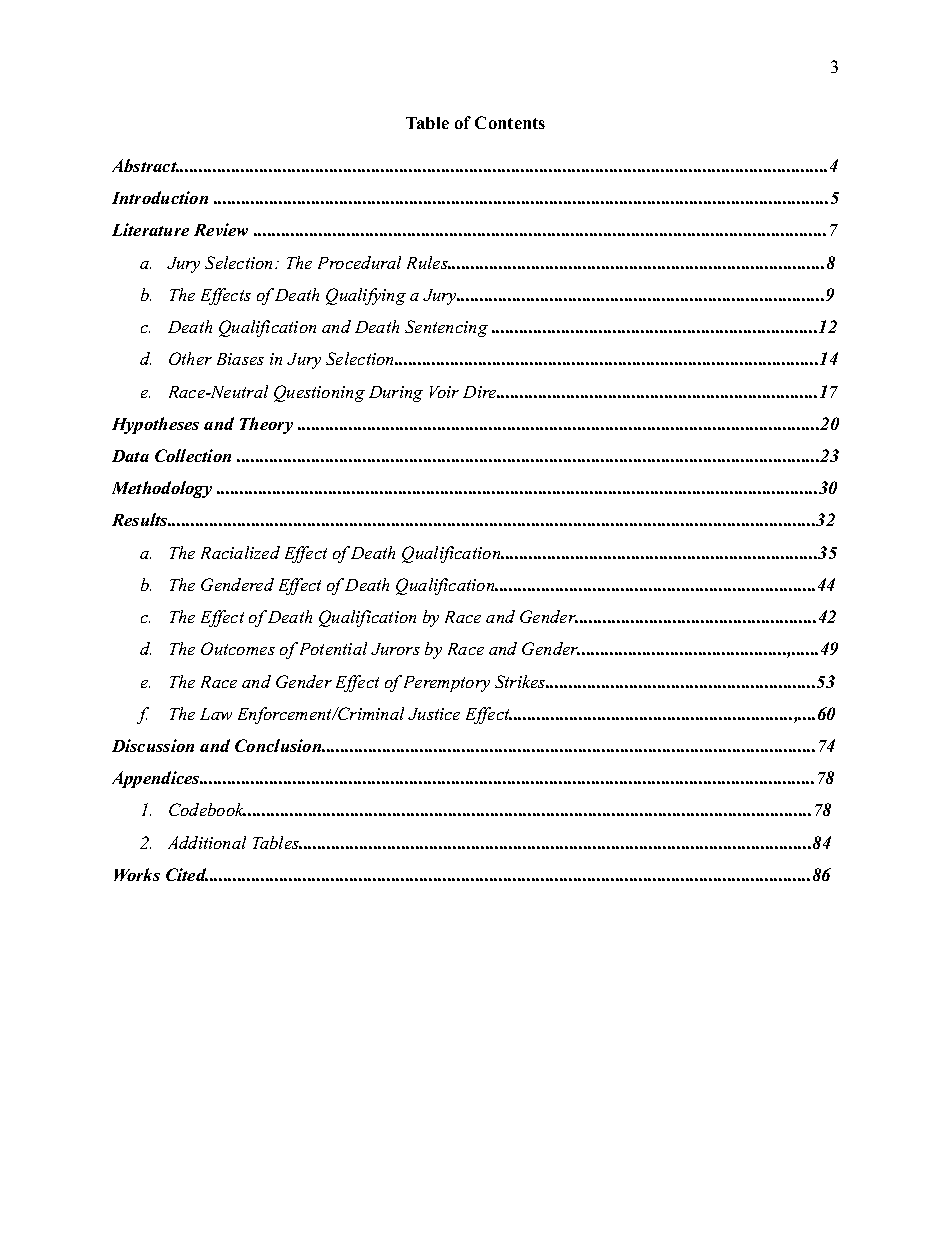 The height and width of the screenshot is (1233, 952). What do you see at coordinates (160, 197) in the screenshot?
I see `Introduction` at bounding box center [160, 197].
